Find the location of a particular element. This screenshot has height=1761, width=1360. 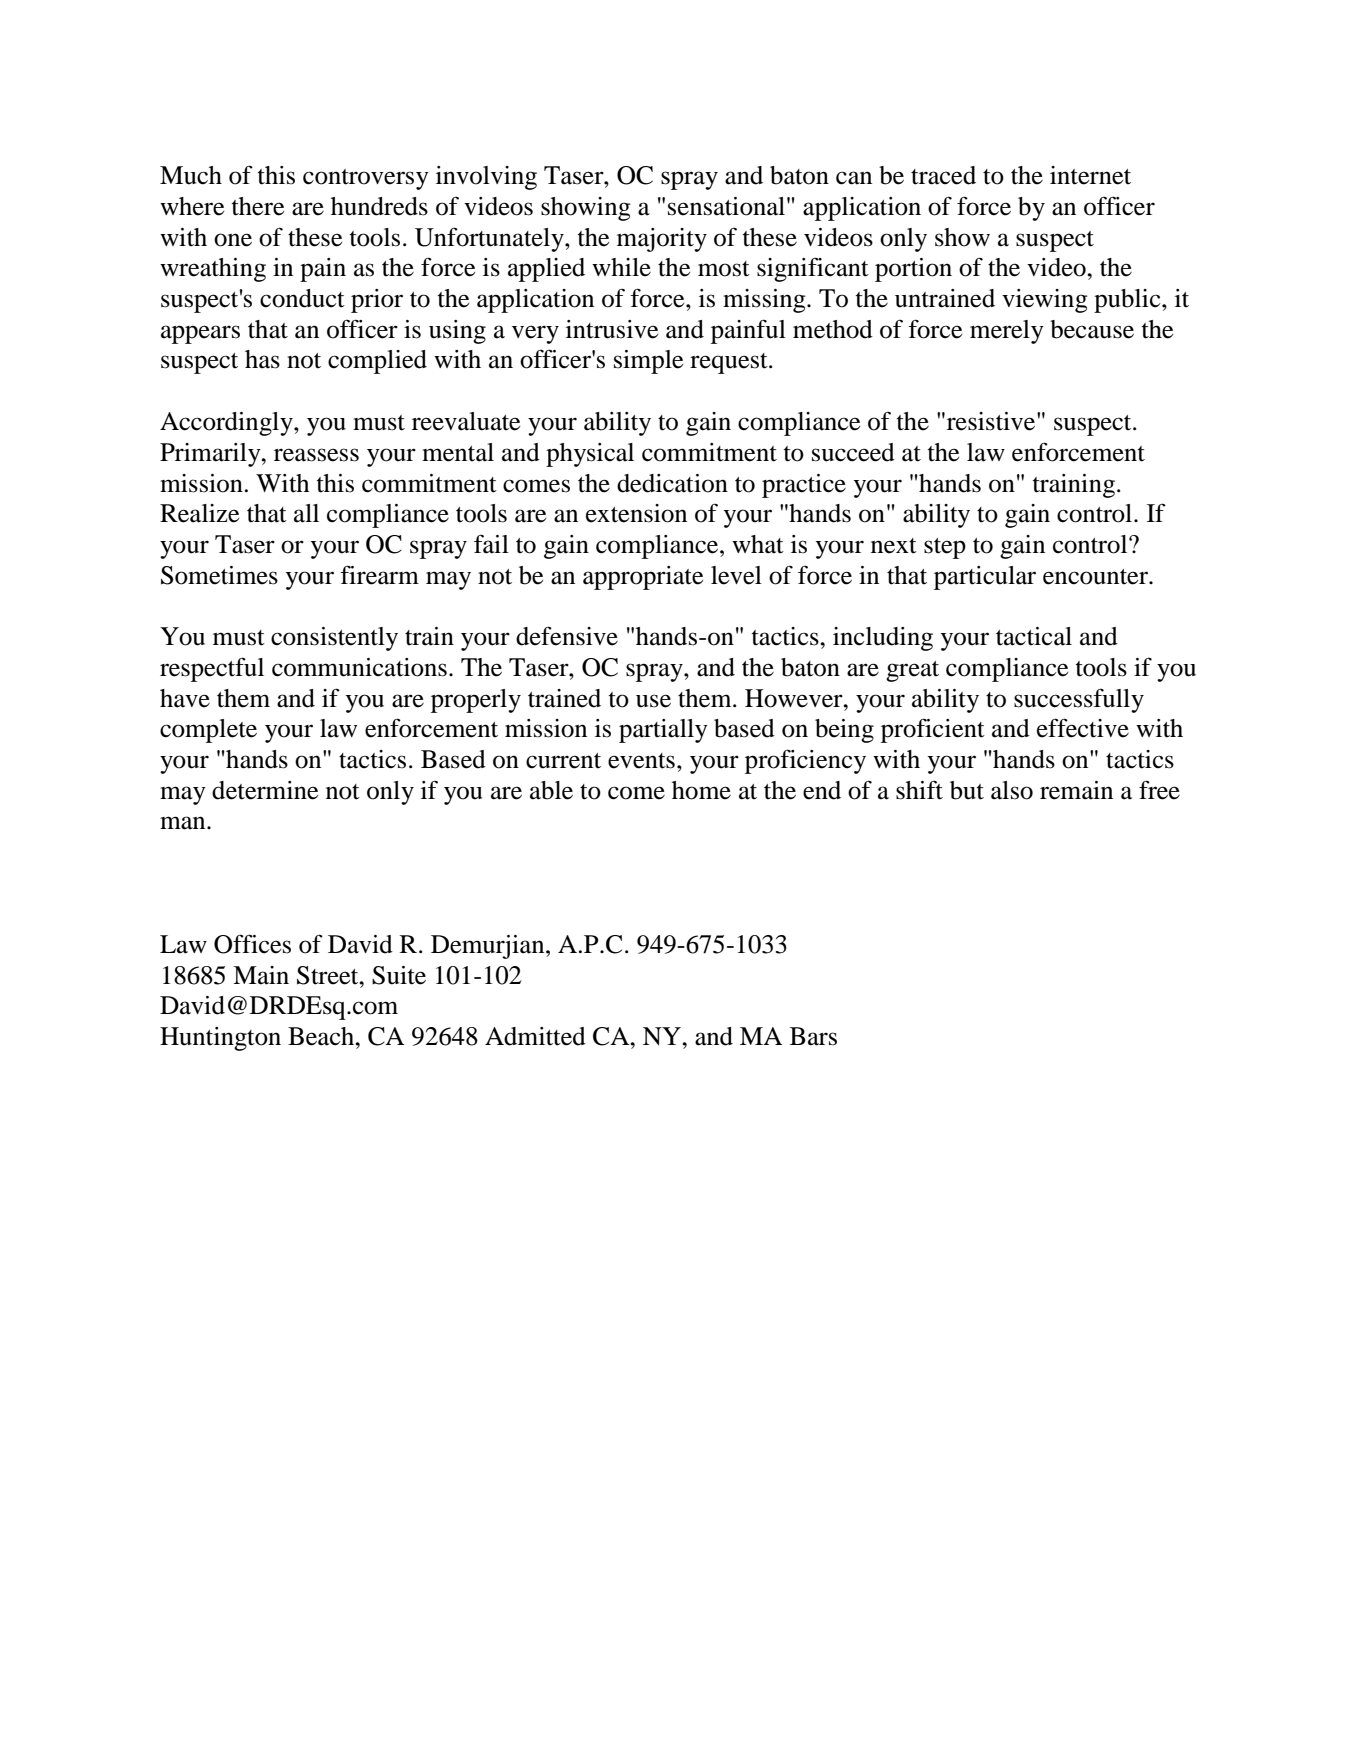

internet is located at coordinates (1090, 175).
